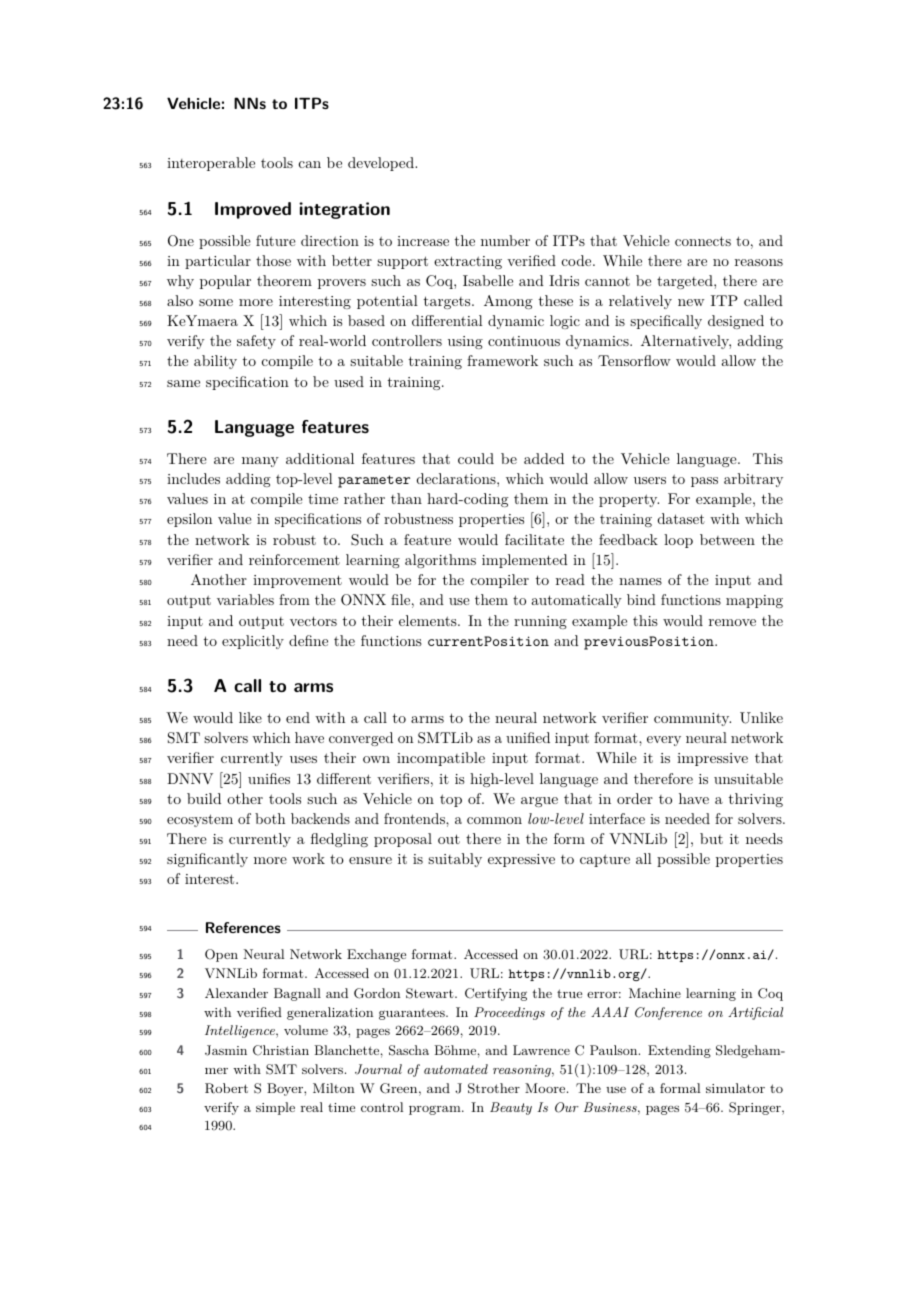 Image resolution: width=924 pixels, height=1308 pixels. What do you see at coordinates (703, 241) in the screenshot?
I see `connects` at bounding box center [703, 241].
